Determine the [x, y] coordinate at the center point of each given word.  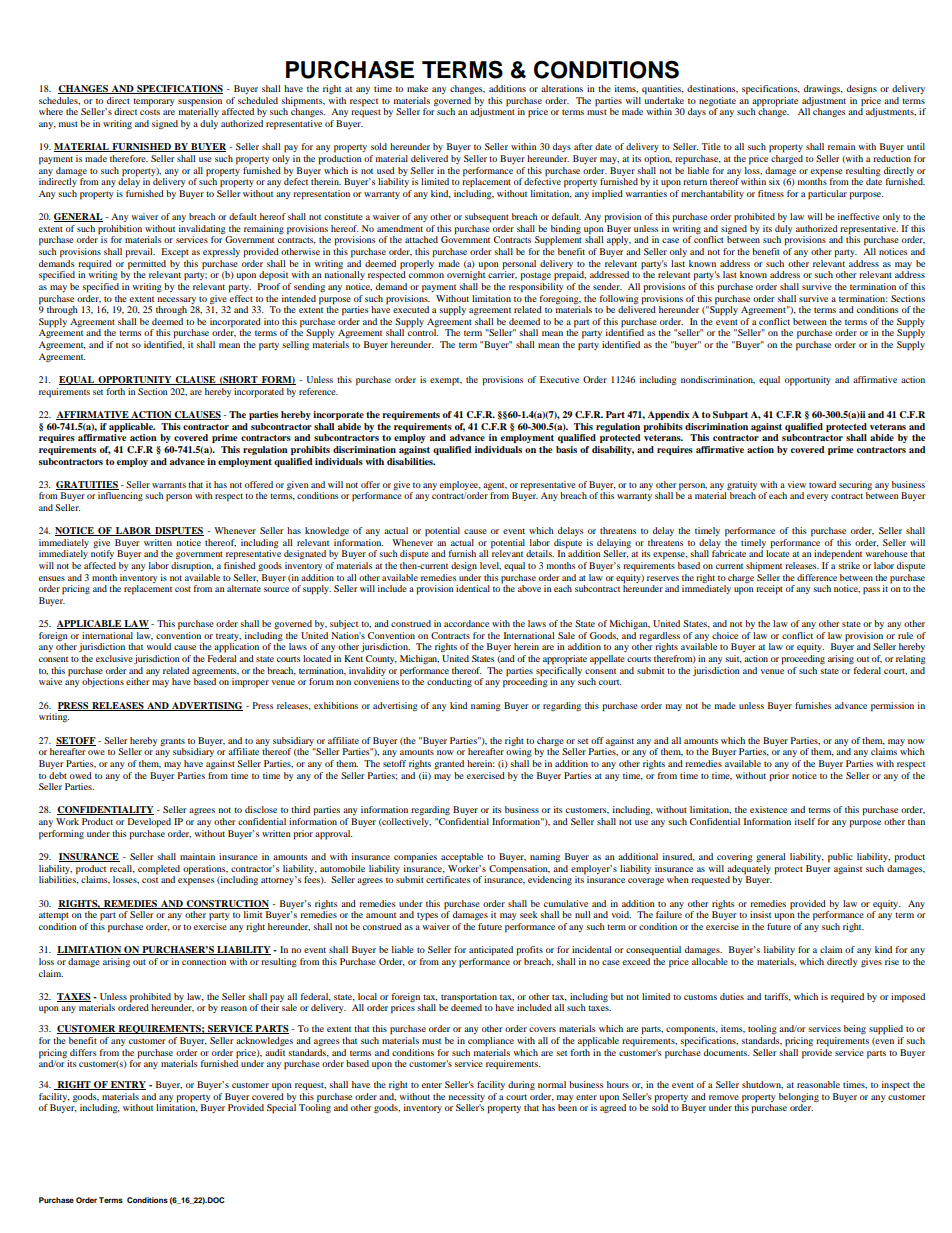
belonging [799, 1097]
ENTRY [127, 1085]
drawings [823, 89]
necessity [466, 1097]
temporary [153, 102]
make [417, 88]
